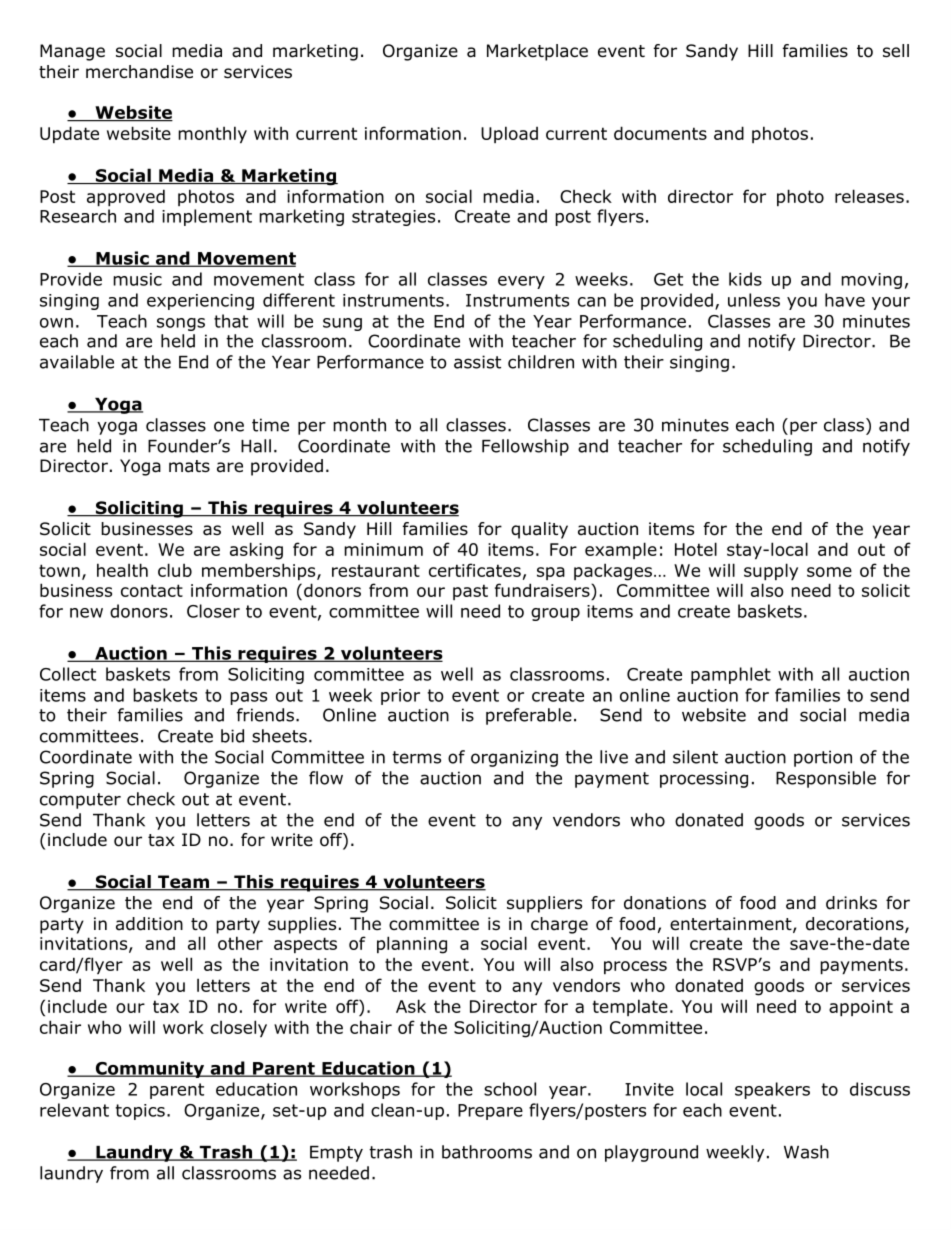 The height and width of the page is (1233, 952). I want to click on sell, so click(896, 51).
